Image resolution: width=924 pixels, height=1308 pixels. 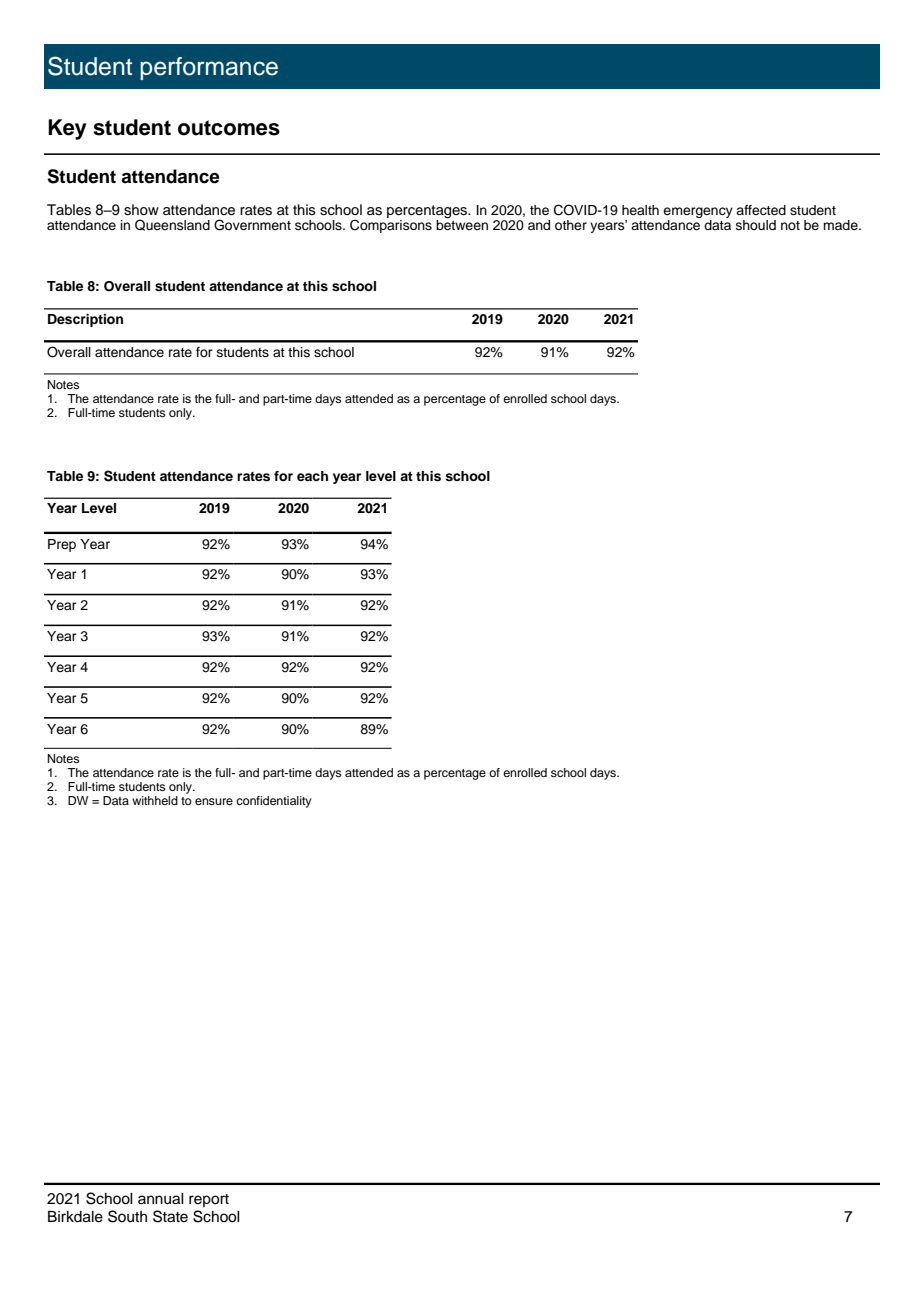 What do you see at coordinates (214, 801) in the screenshot?
I see `ensure` at bounding box center [214, 801].
